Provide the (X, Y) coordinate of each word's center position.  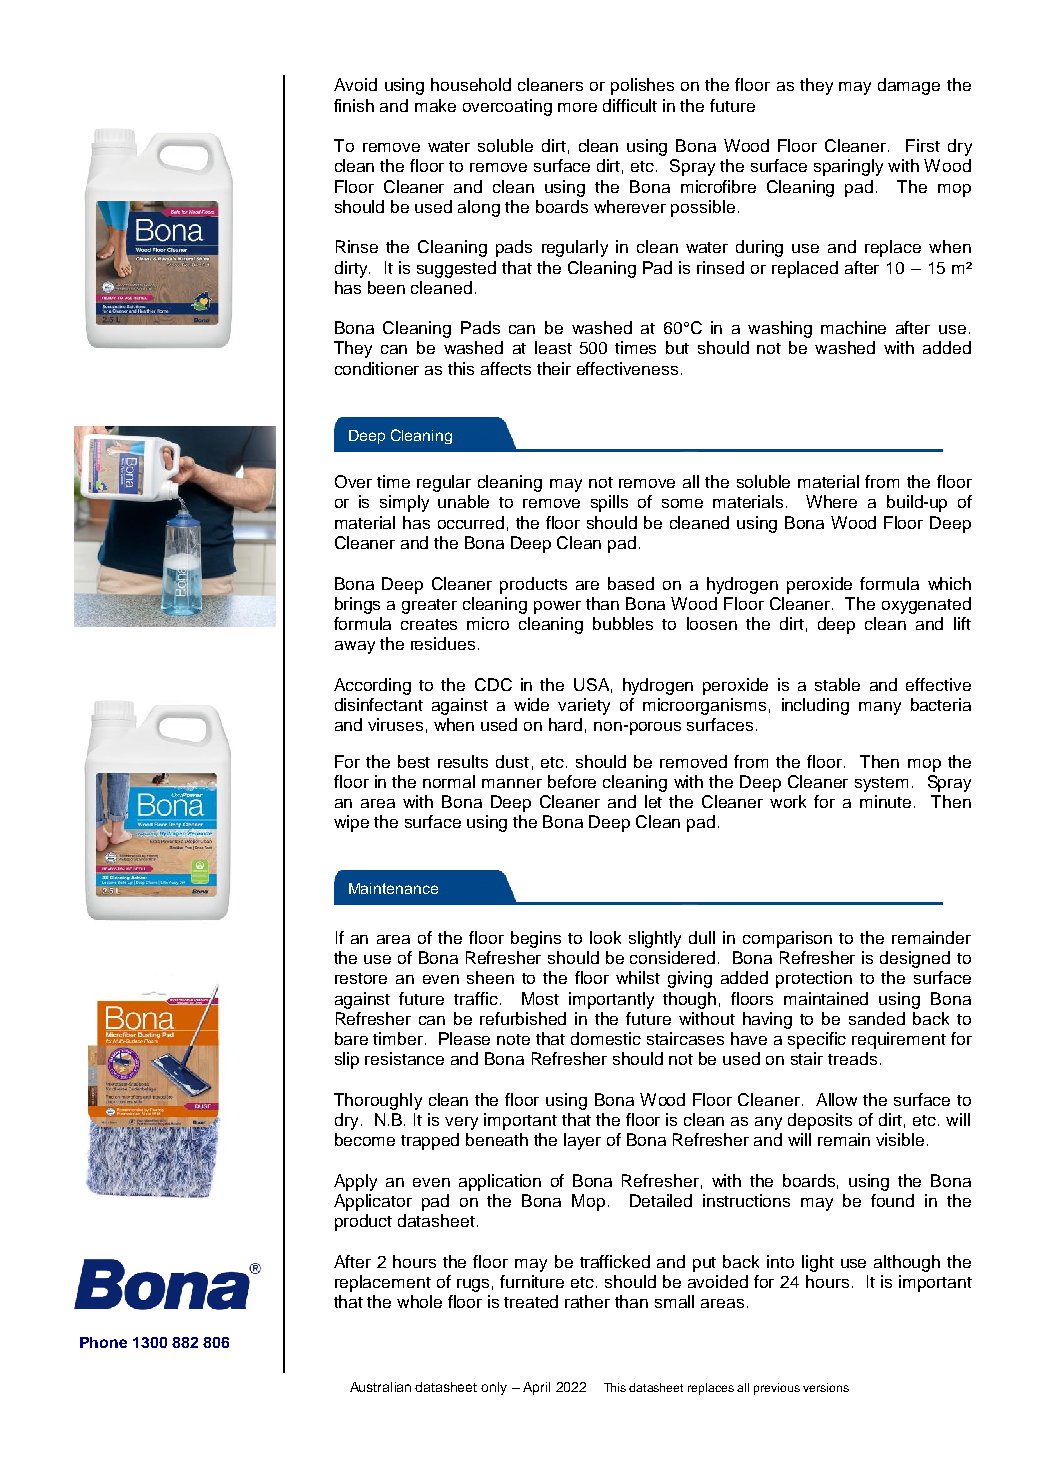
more (577, 107)
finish (354, 105)
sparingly (848, 167)
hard (565, 724)
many (880, 708)
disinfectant (379, 704)
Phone (103, 1342)
